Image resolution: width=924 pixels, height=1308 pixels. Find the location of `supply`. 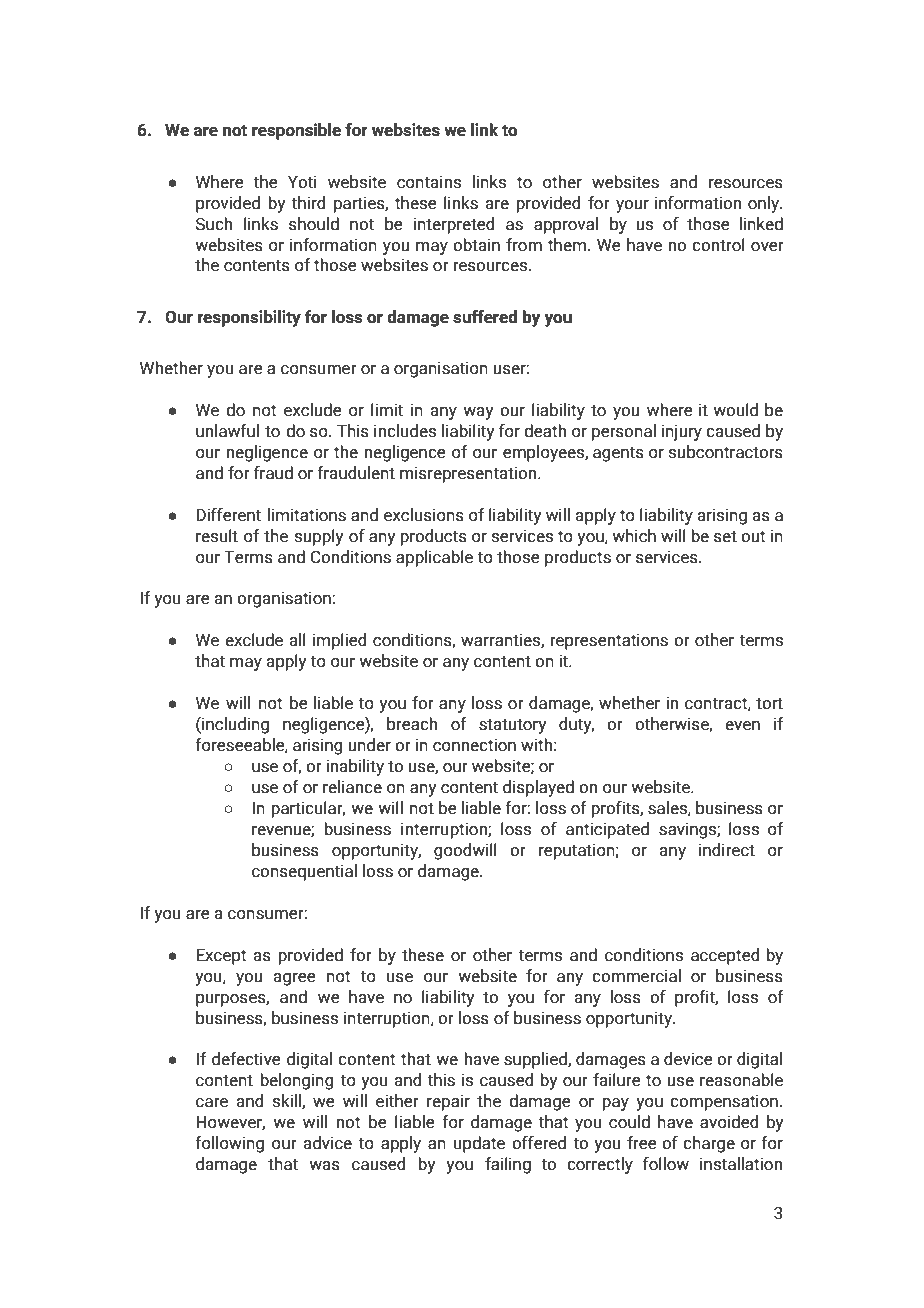

supply is located at coordinates (319, 537).
